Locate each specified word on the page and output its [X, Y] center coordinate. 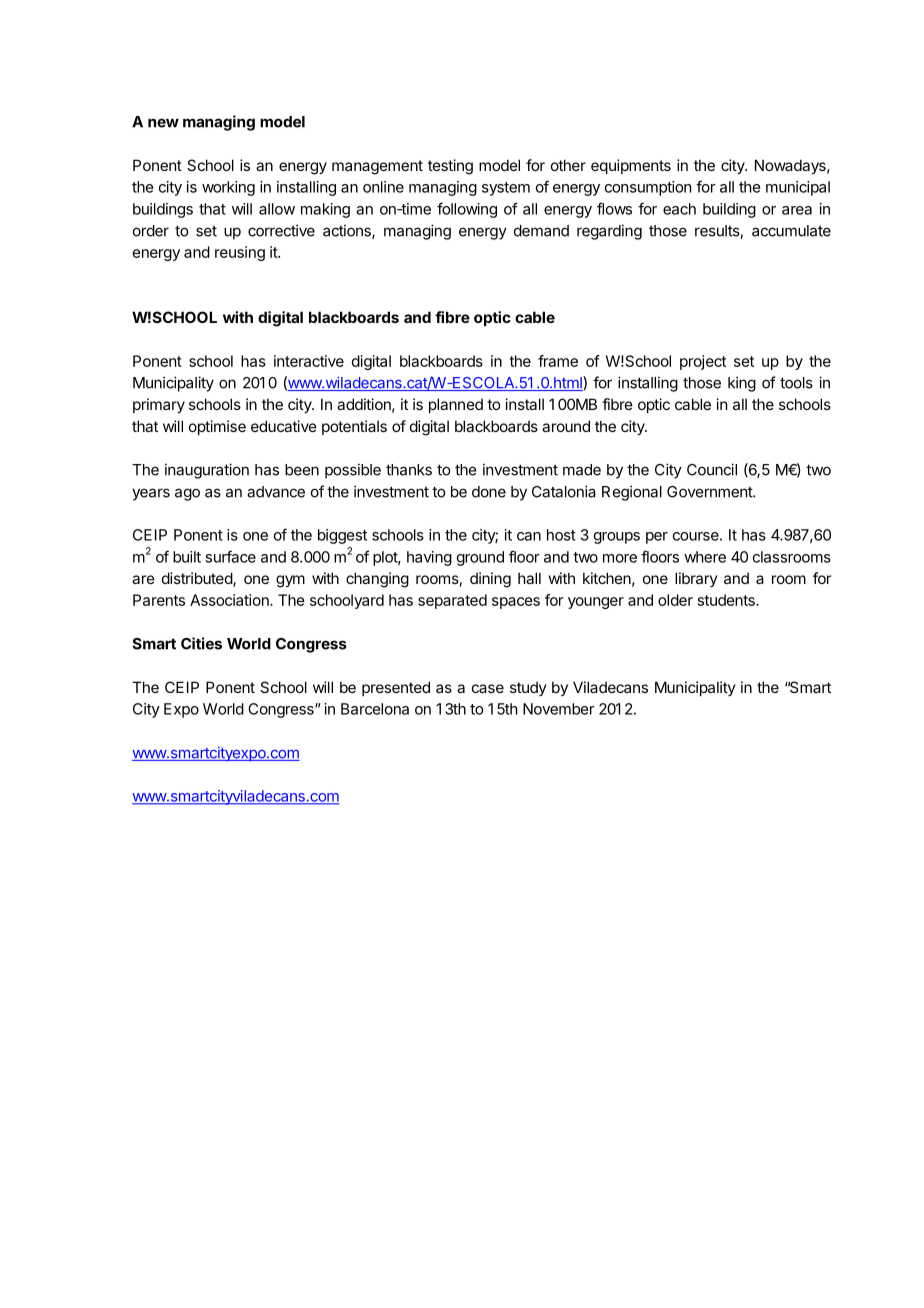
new [163, 123]
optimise [217, 427]
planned [456, 405]
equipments [631, 166]
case [488, 688]
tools [796, 383]
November [559, 709]
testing [450, 167]
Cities [201, 643]
